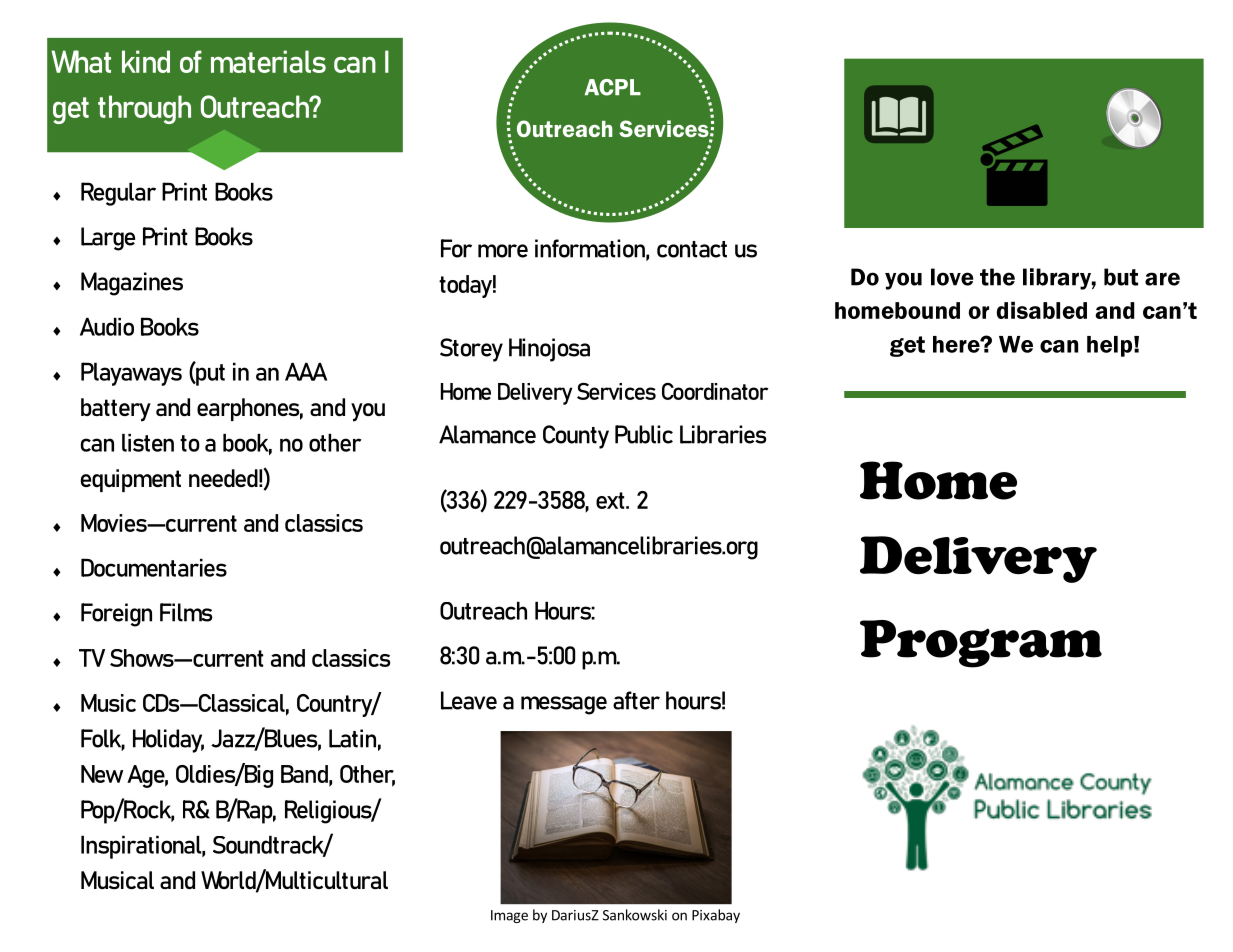  What do you see at coordinates (692, 249) in the page?
I see `contact` at bounding box center [692, 249].
